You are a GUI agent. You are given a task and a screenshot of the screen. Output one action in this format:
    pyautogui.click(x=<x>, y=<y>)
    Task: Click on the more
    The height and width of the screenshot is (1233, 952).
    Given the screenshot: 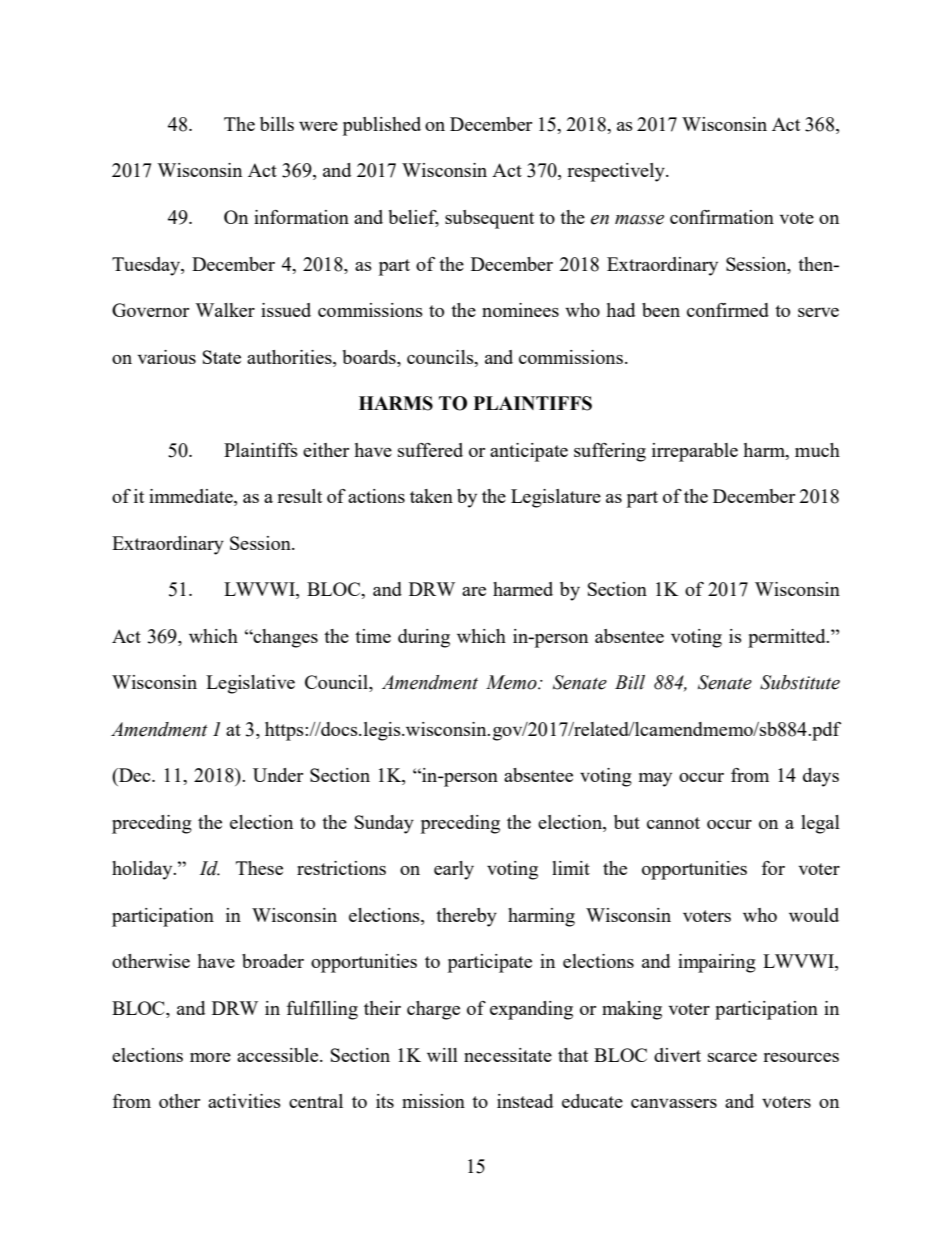 What is the action you would take?
    pyautogui.click(x=210, y=1057)
